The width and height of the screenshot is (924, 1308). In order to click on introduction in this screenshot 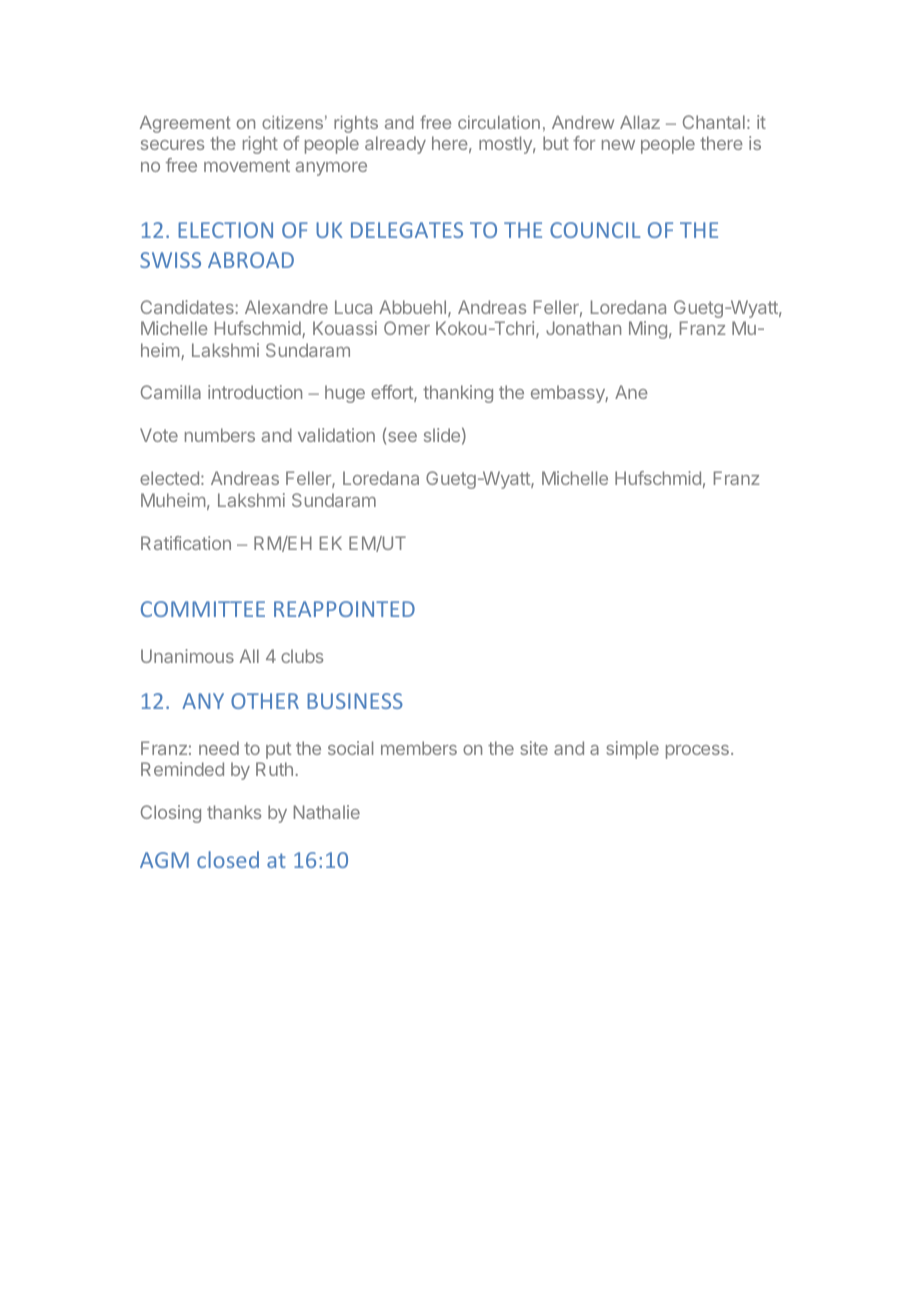, I will do `click(255, 392)`.
